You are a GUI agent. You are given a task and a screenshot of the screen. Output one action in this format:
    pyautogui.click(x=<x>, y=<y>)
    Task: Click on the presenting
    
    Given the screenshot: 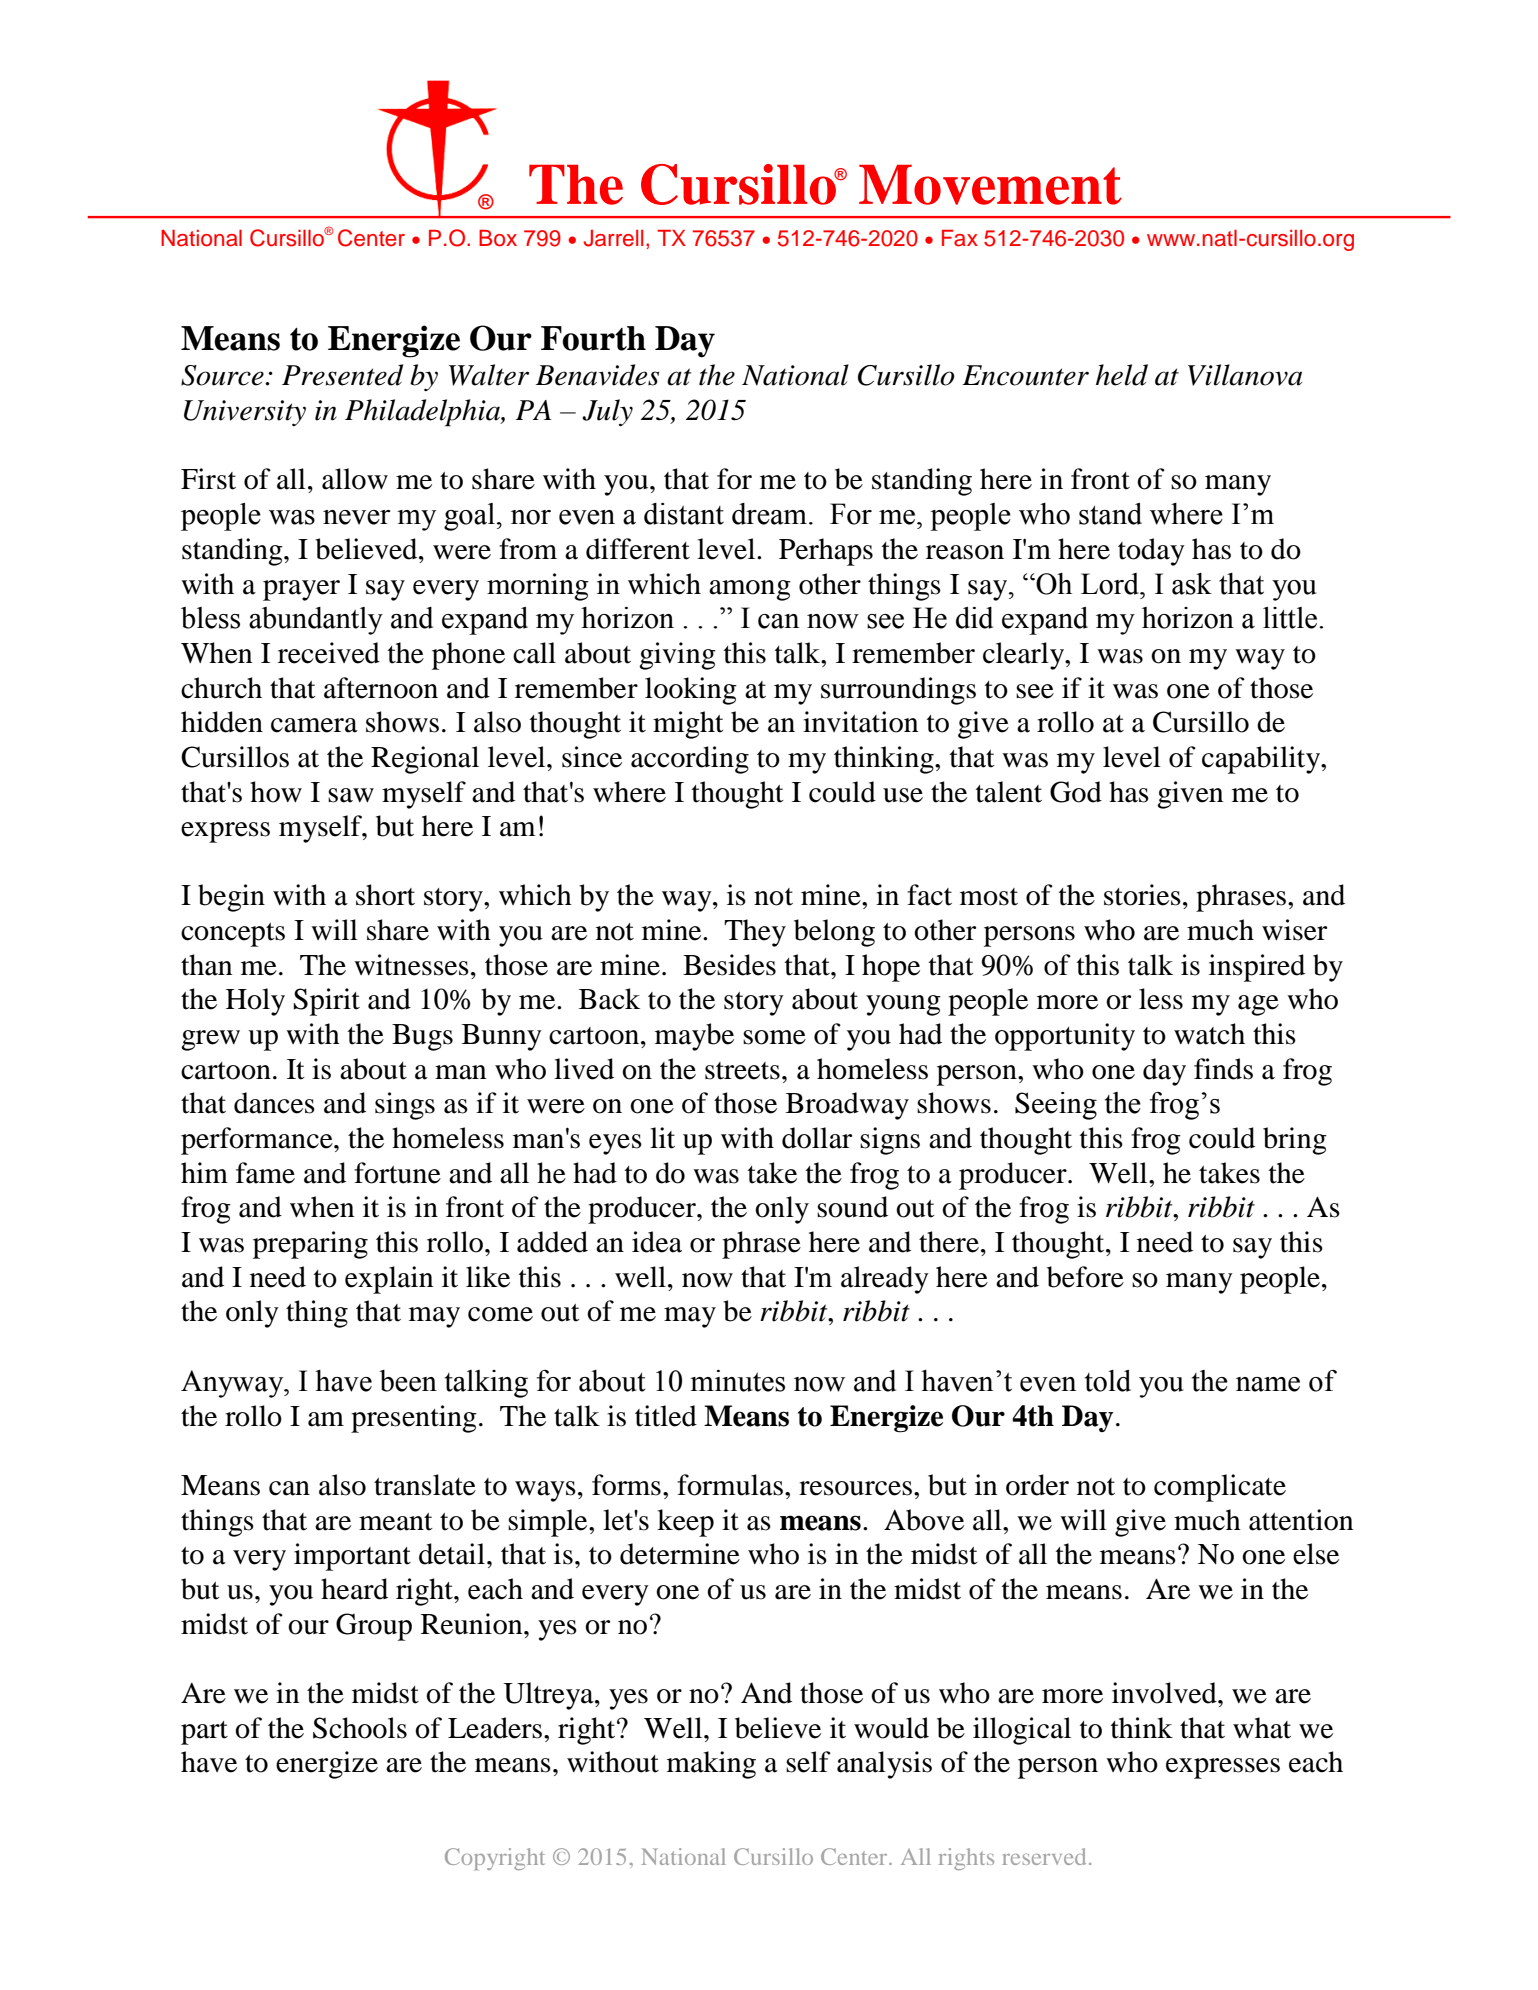 What is the action you would take?
    pyautogui.click(x=414, y=1419)
